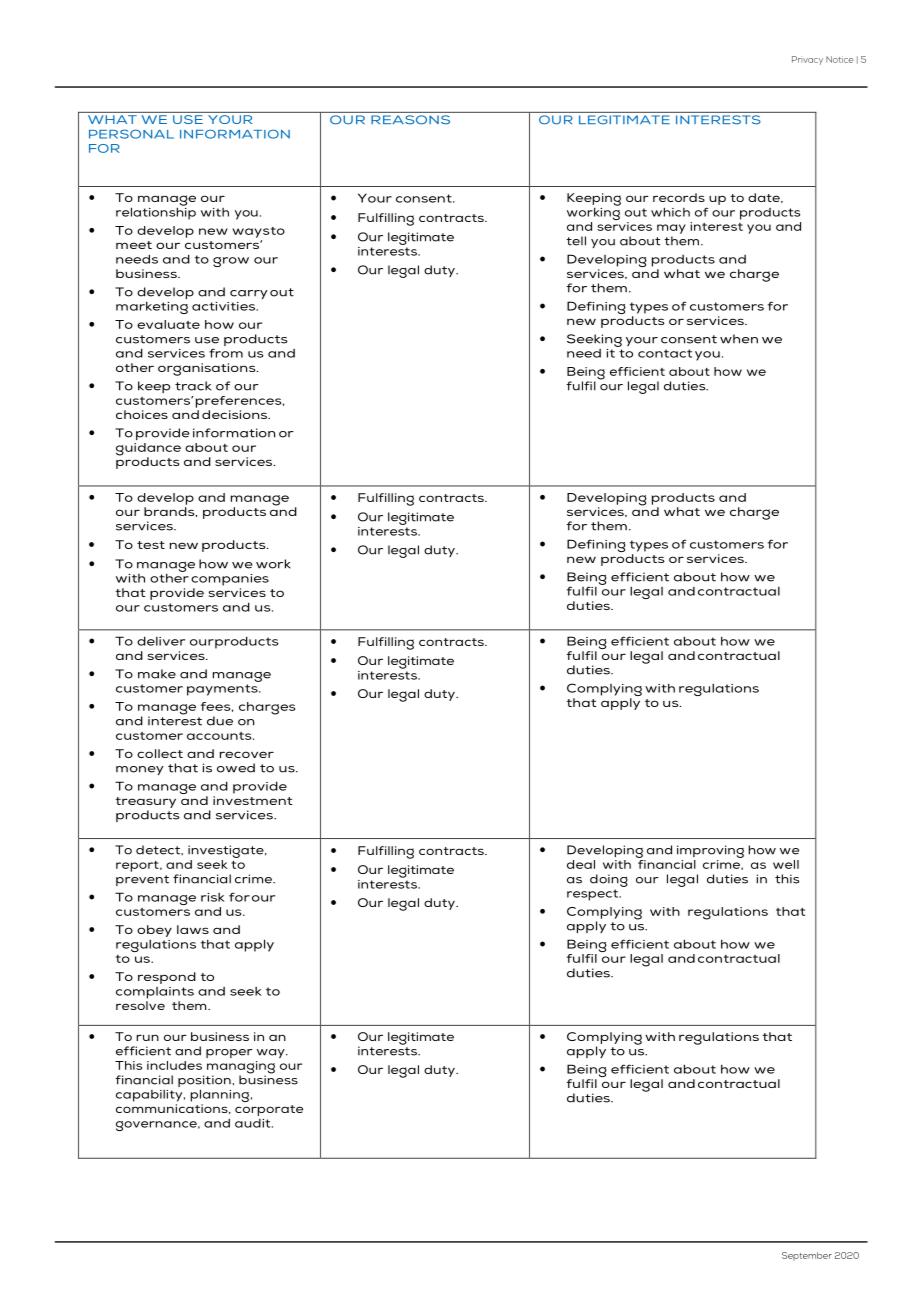 Image resolution: width=924 pixels, height=1308 pixels. I want to click on deal, so click(581, 864).
